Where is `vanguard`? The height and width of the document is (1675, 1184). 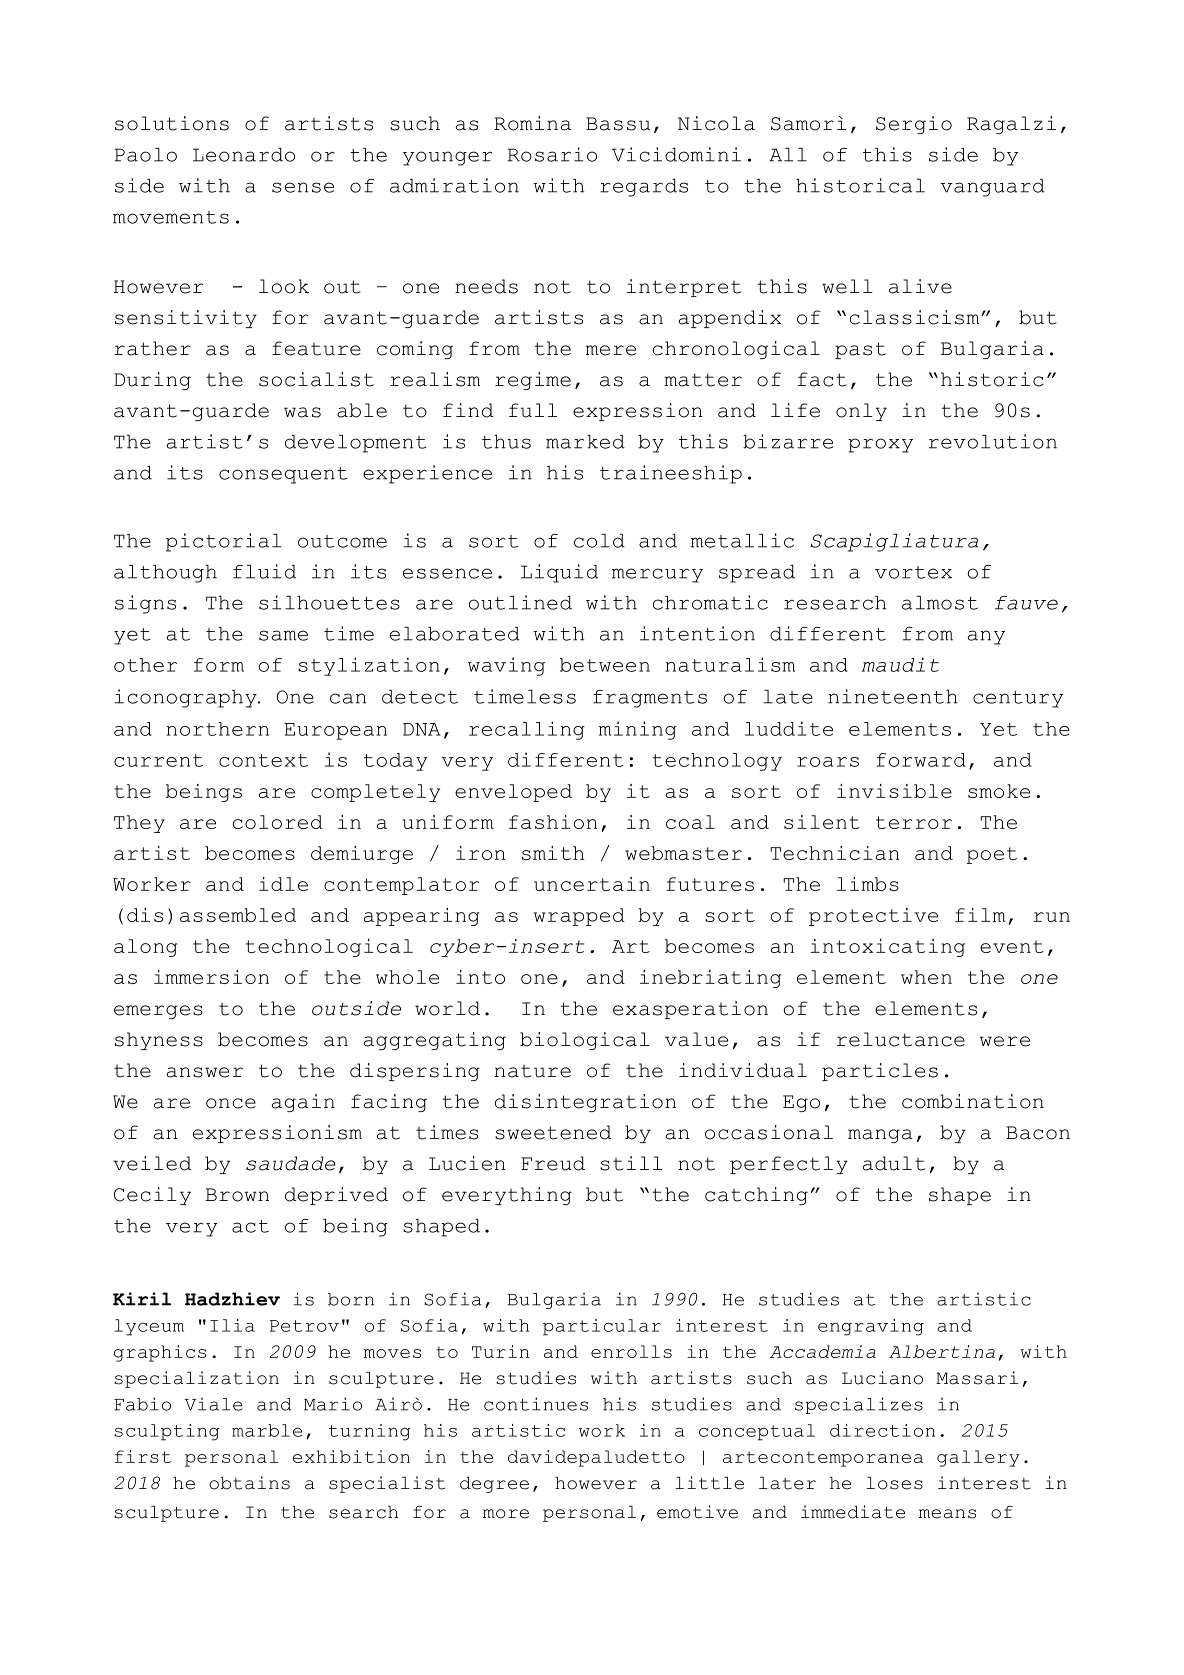
vanguard is located at coordinates (992, 188).
